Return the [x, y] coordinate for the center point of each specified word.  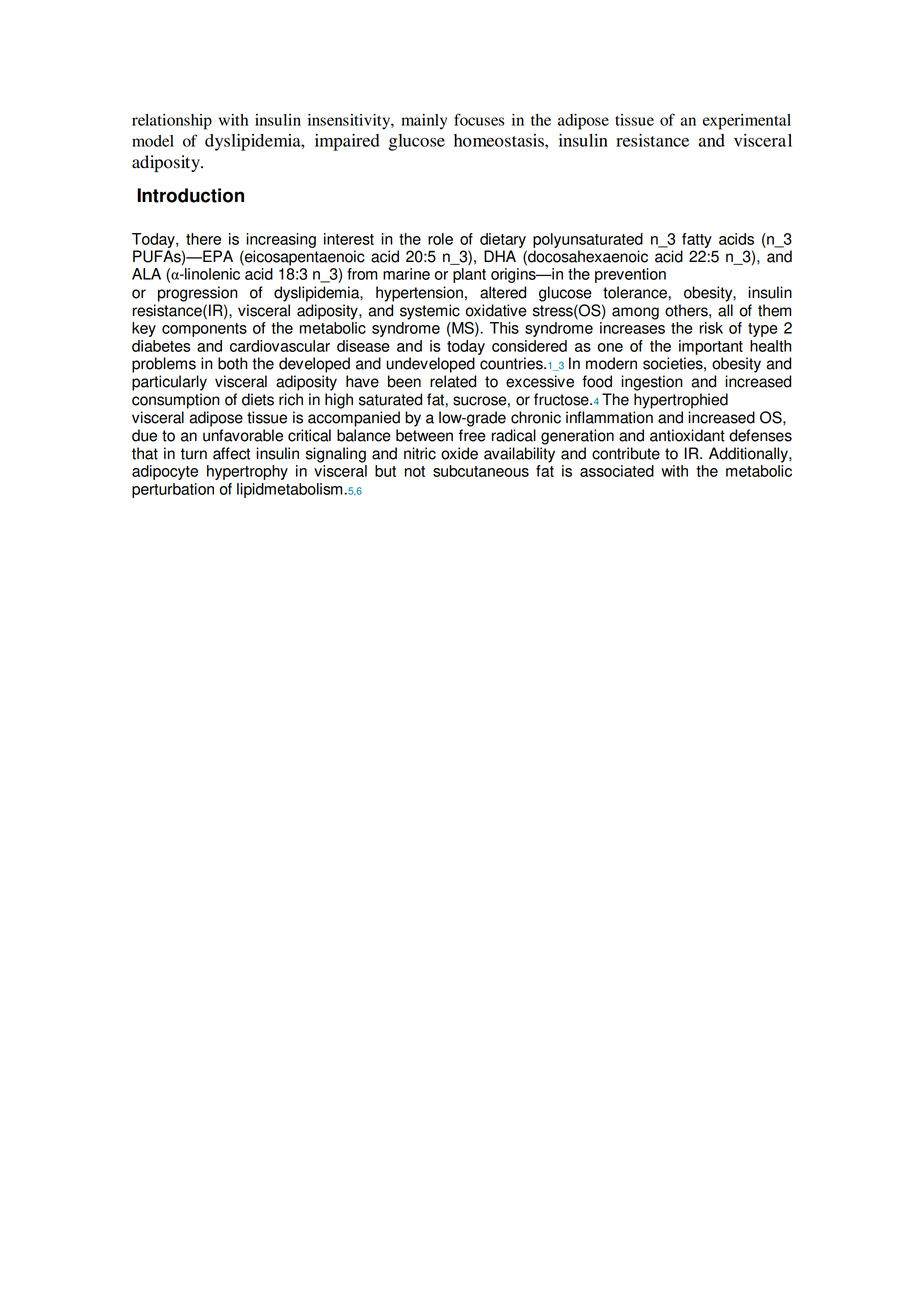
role [440, 239]
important [711, 347]
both [232, 363]
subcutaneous [481, 471]
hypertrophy [247, 472]
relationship [172, 122]
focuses [479, 119]
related [453, 381]
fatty [697, 240]
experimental [747, 122]
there [203, 239]
